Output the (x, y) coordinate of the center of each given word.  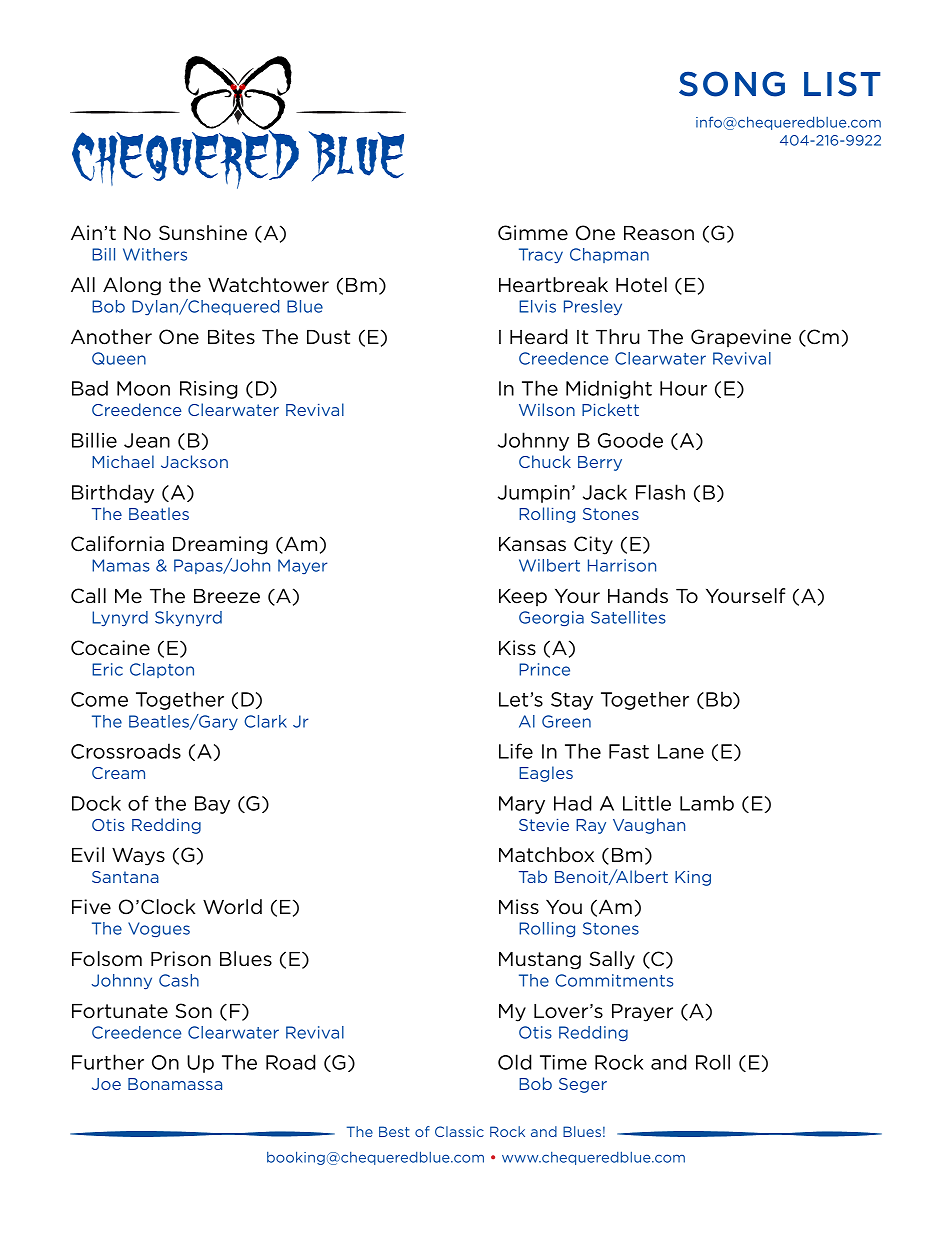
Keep (523, 598)
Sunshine (203, 233)
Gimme (533, 233)
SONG (732, 84)
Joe (106, 1084)
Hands (638, 595)
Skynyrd (188, 618)
